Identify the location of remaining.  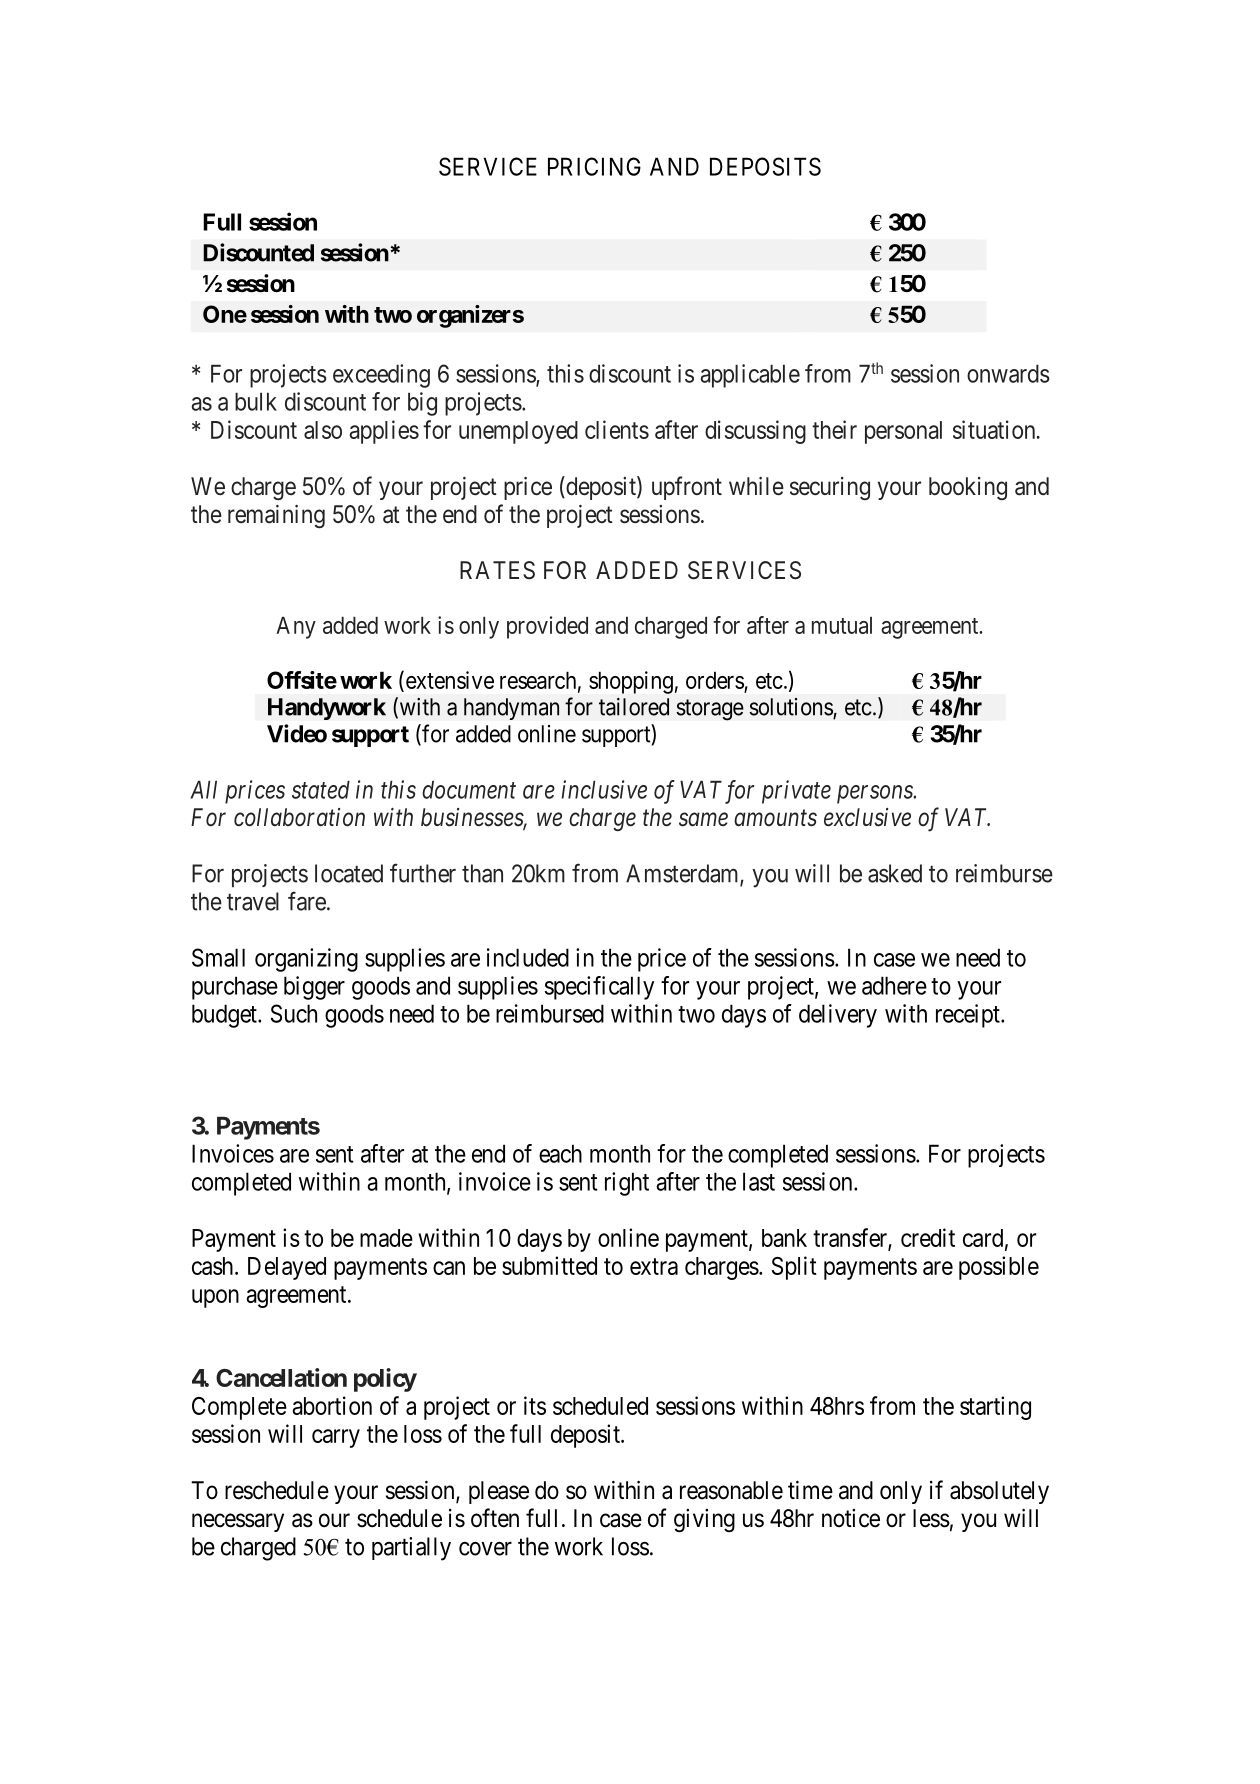
(276, 516).
